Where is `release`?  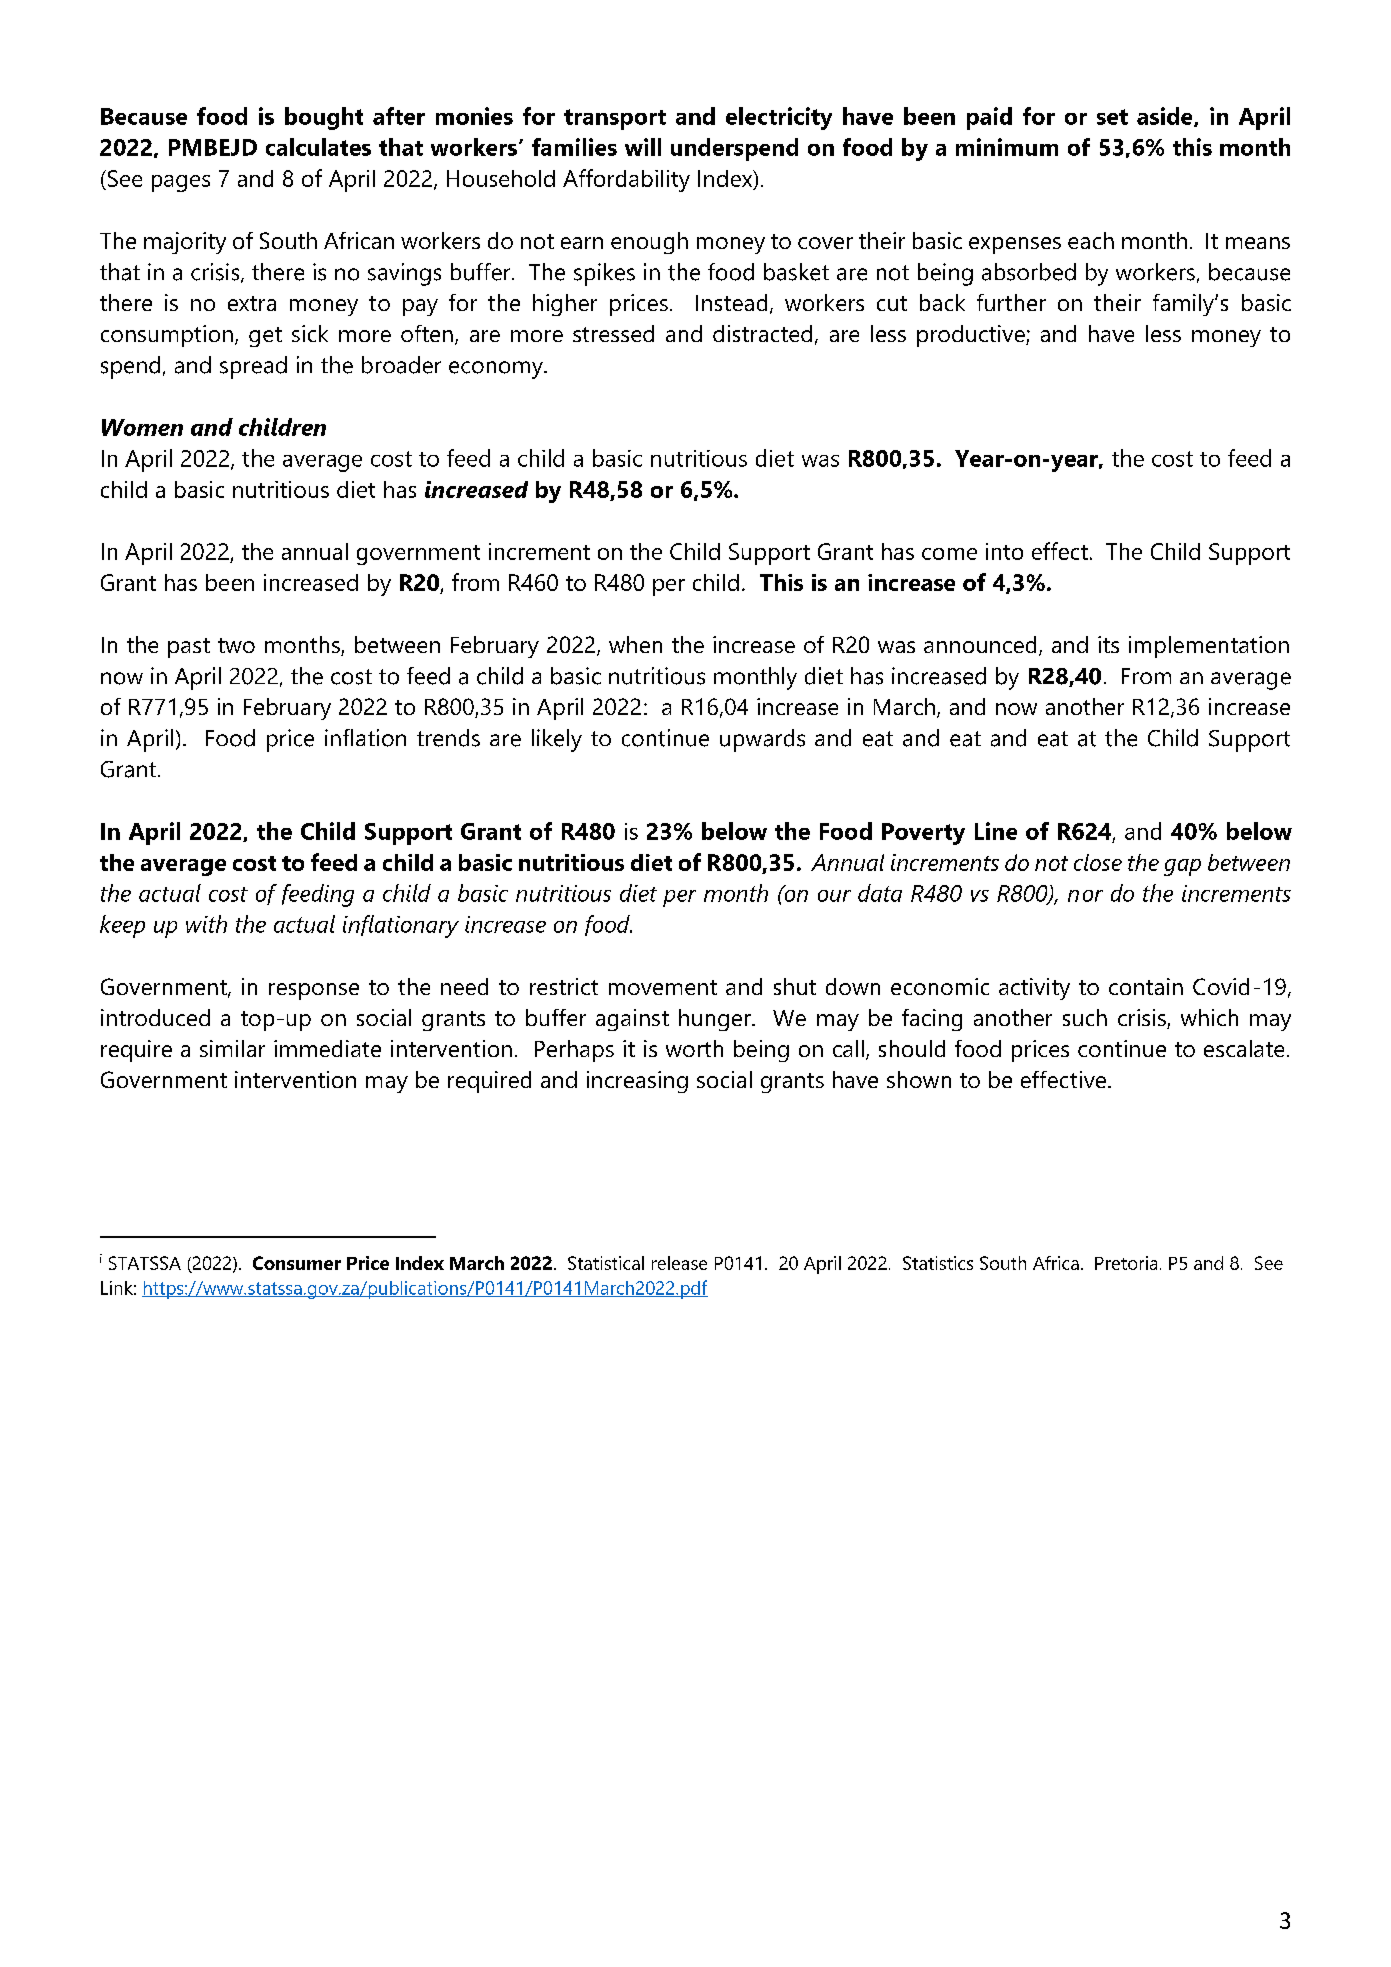
release is located at coordinates (679, 1263).
